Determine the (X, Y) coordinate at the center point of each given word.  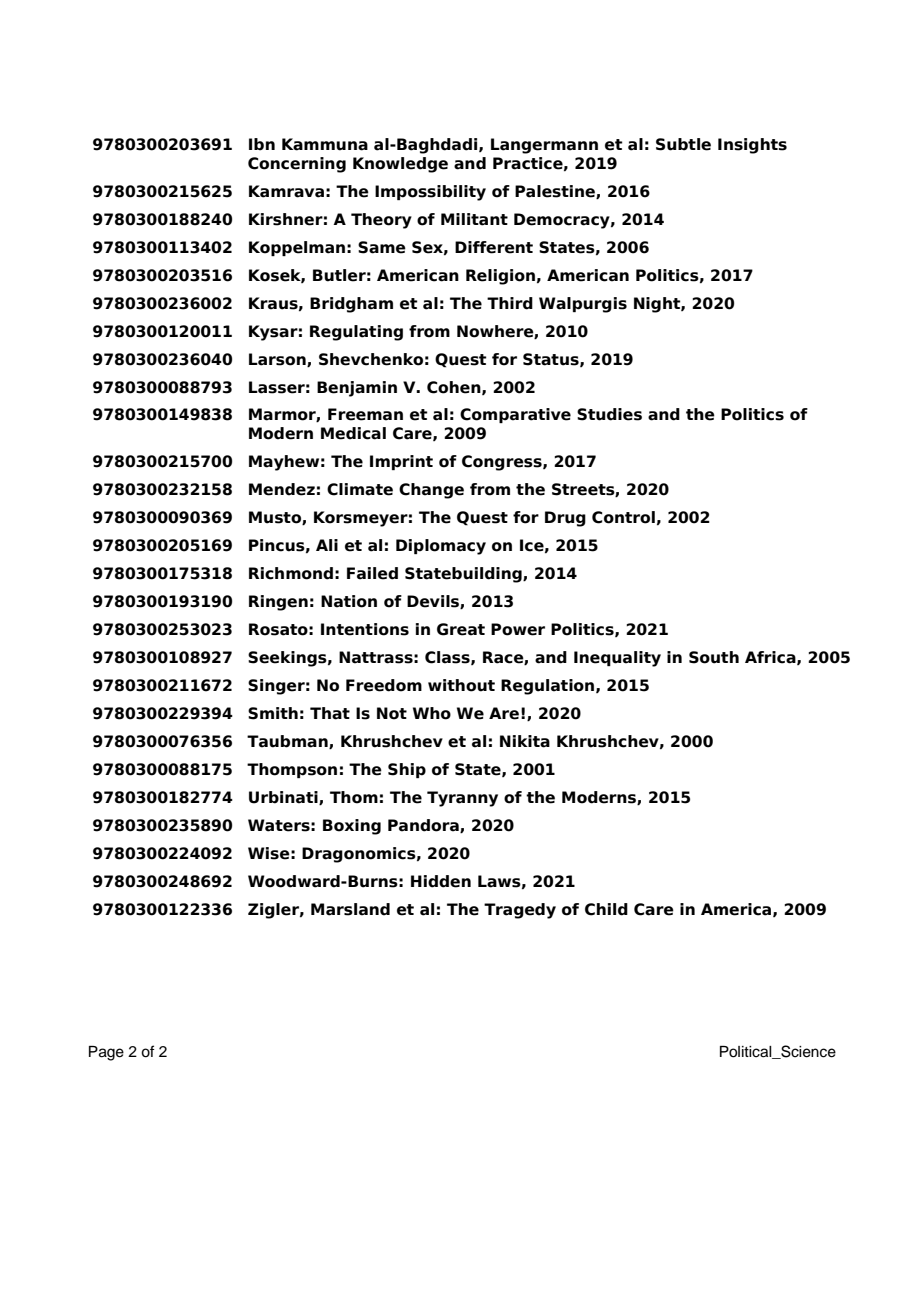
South (714, 657)
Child (606, 909)
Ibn (262, 144)
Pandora (424, 826)
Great (461, 629)
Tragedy (520, 911)
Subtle (683, 144)
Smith (273, 713)
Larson (278, 360)
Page (106, 1053)
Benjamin (357, 389)
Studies (609, 414)
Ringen (278, 603)
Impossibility (430, 193)
